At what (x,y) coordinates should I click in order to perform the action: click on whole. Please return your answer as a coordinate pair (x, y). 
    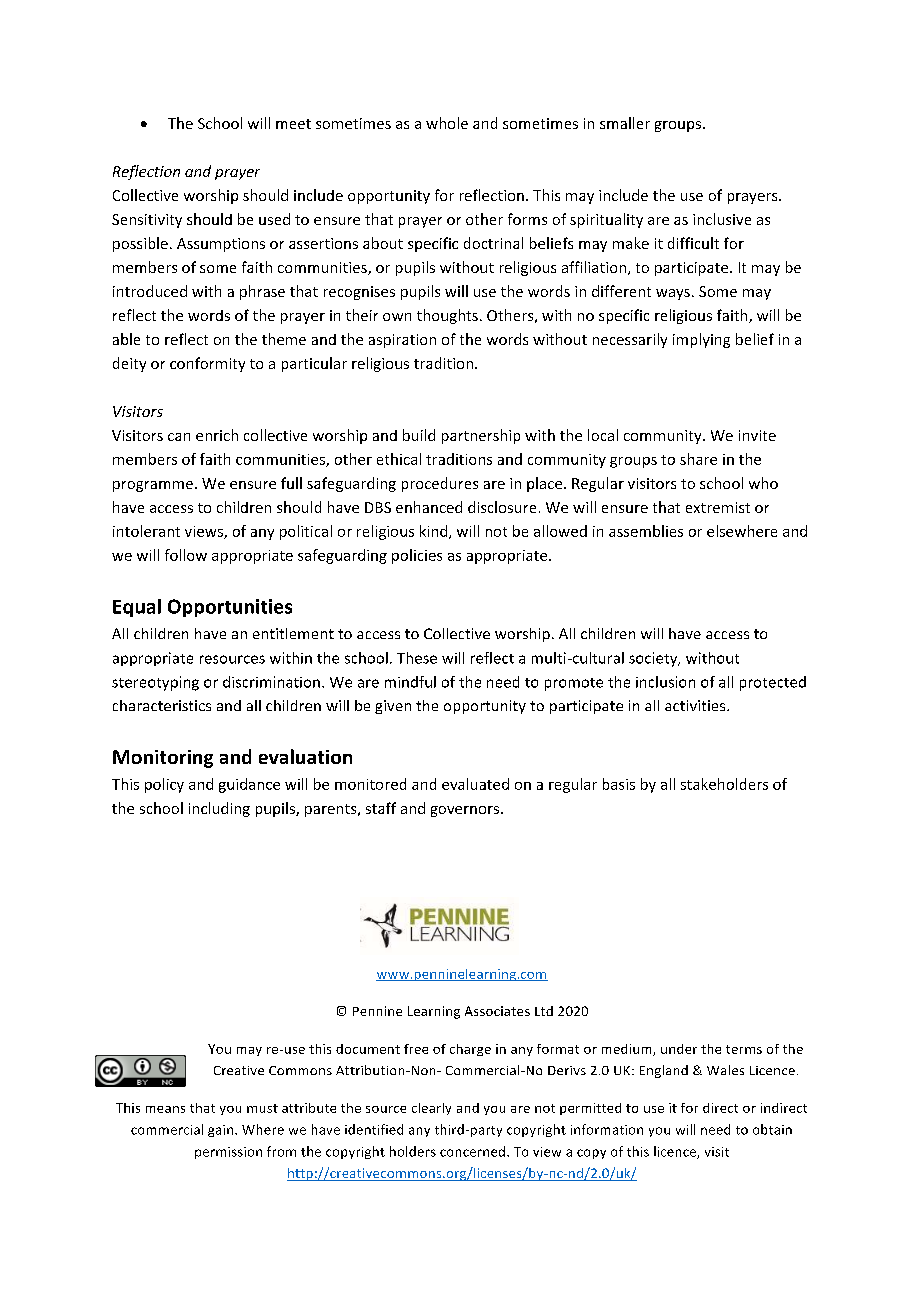
    Looking at the image, I should click on (447, 123).
